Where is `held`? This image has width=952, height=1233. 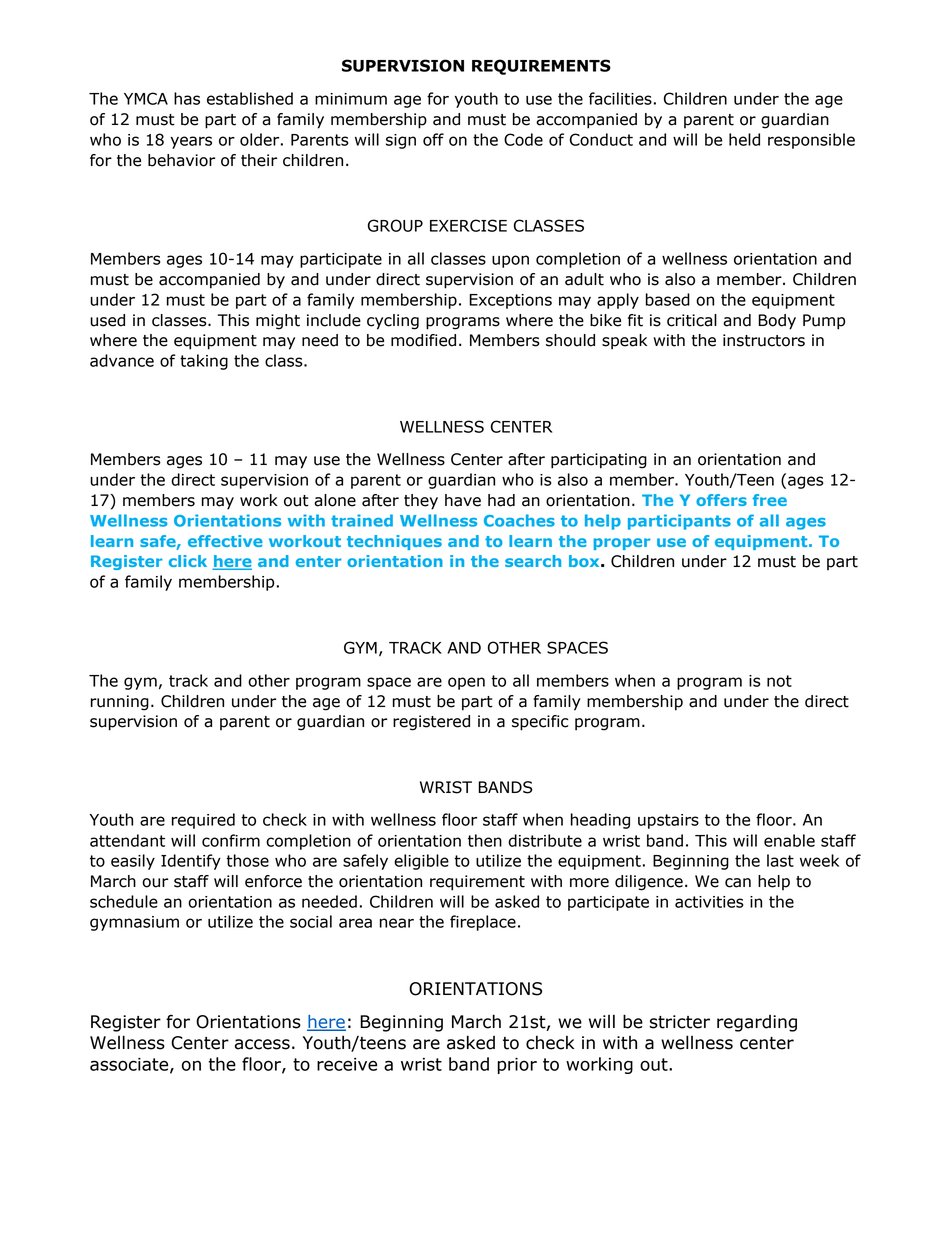
held is located at coordinates (744, 139).
